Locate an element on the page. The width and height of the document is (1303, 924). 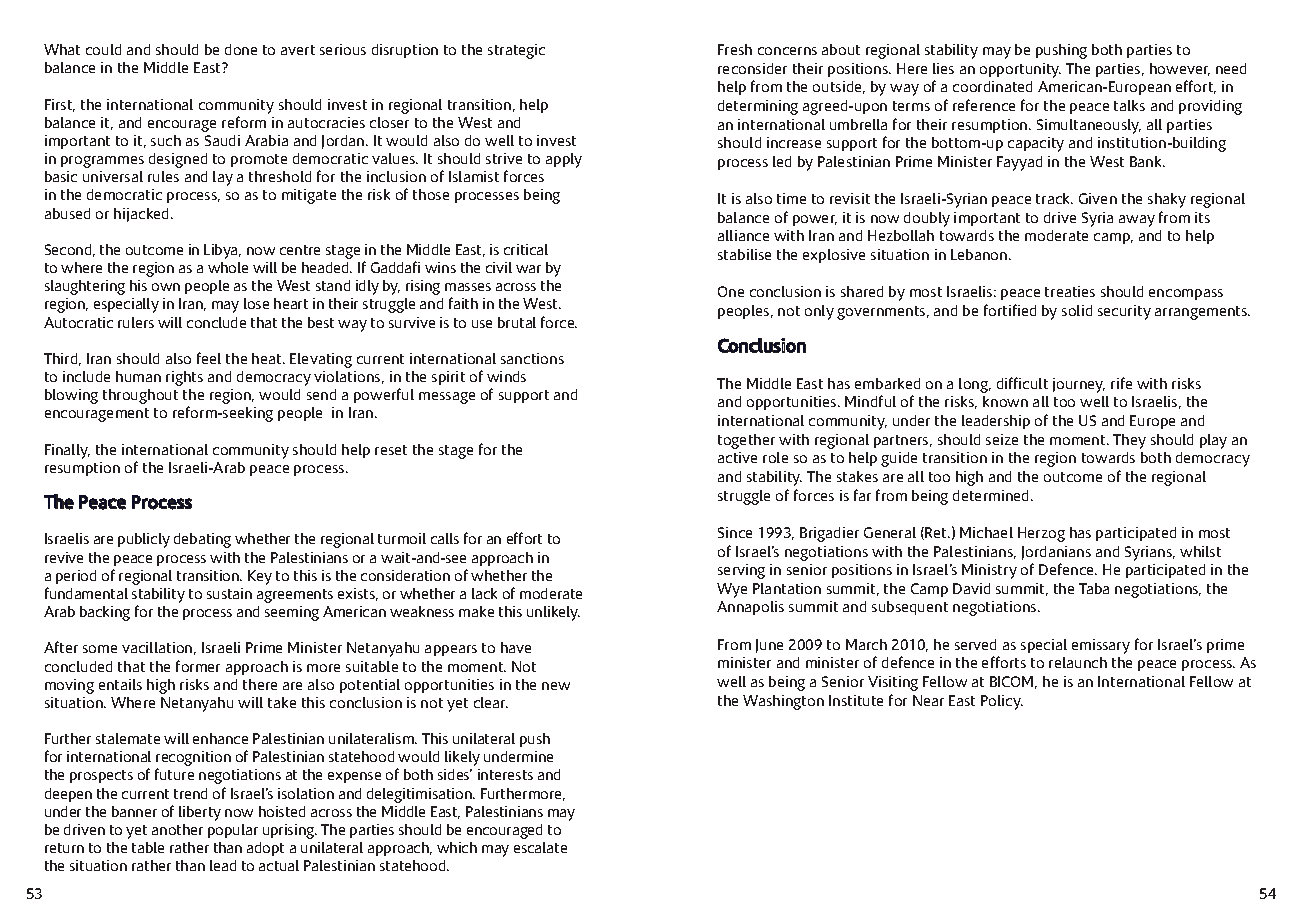
reconsider is located at coordinates (752, 68).
